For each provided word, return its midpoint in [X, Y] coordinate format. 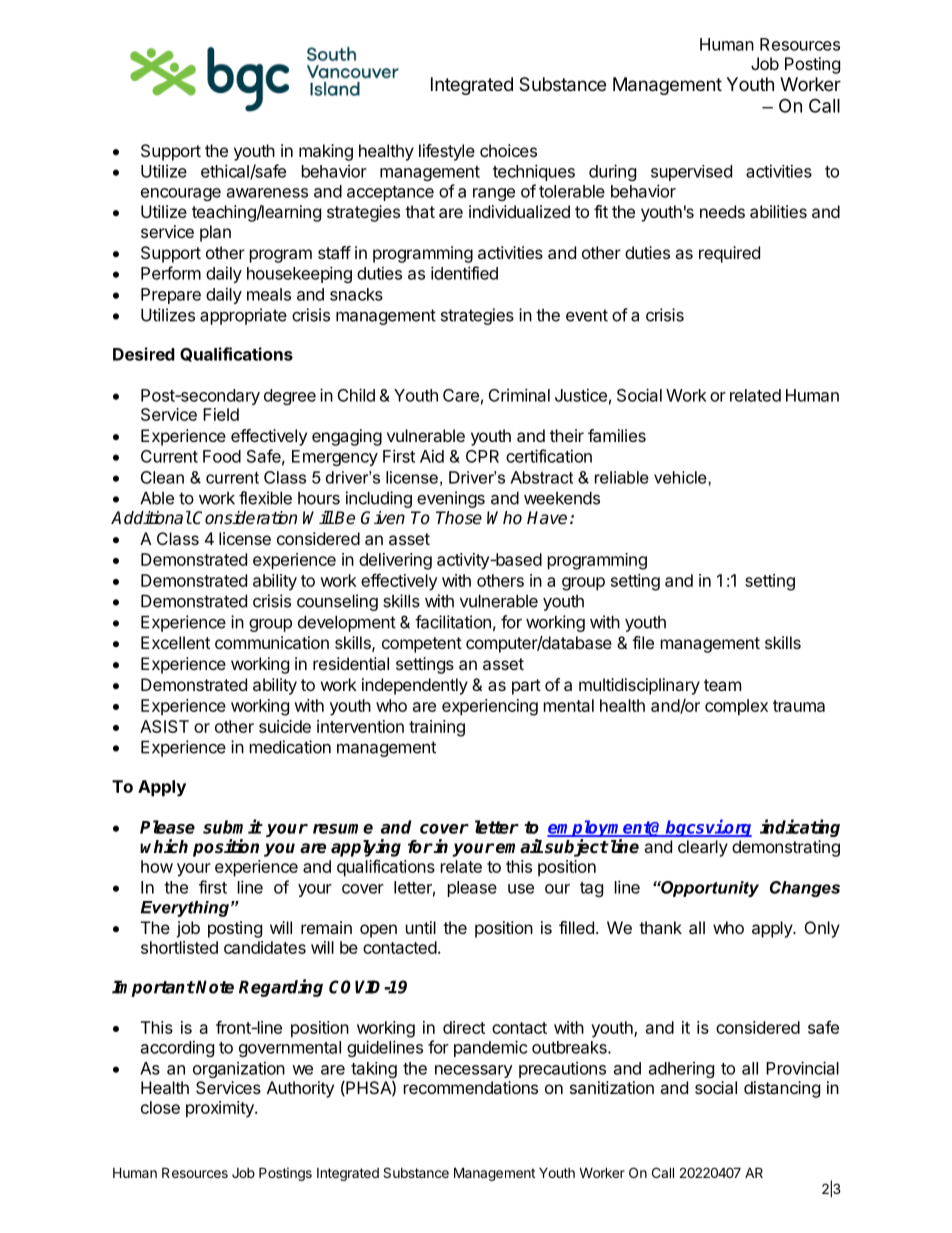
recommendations [471, 1087]
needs [722, 211]
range [494, 194]
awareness [267, 193]
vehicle [681, 477]
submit [232, 826]
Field [221, 414]
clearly [703, 848]
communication [272, 642]
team [722, 685]
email [519, 846]
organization [239, 1069]
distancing [782, 1089]
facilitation [453, 622]
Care [461, 395]
